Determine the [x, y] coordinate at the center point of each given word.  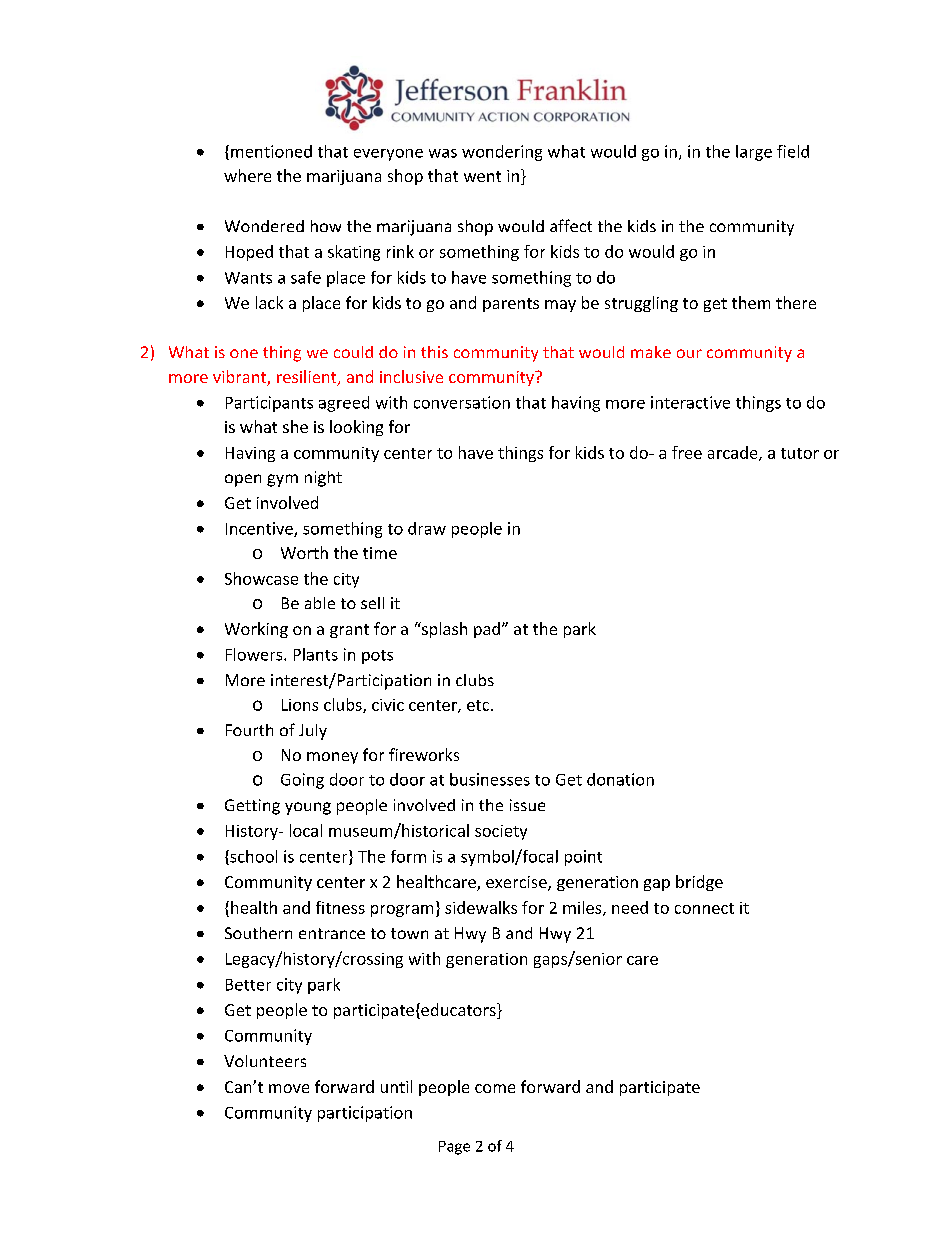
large [754, 153]
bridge [699, 883]
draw [427, 528]
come [495, 1088]
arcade [734, 453]
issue [527, 805]
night [323, 479]
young [308, 808]
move [289, 1088]
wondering [502, 153]
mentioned [271, 151]
